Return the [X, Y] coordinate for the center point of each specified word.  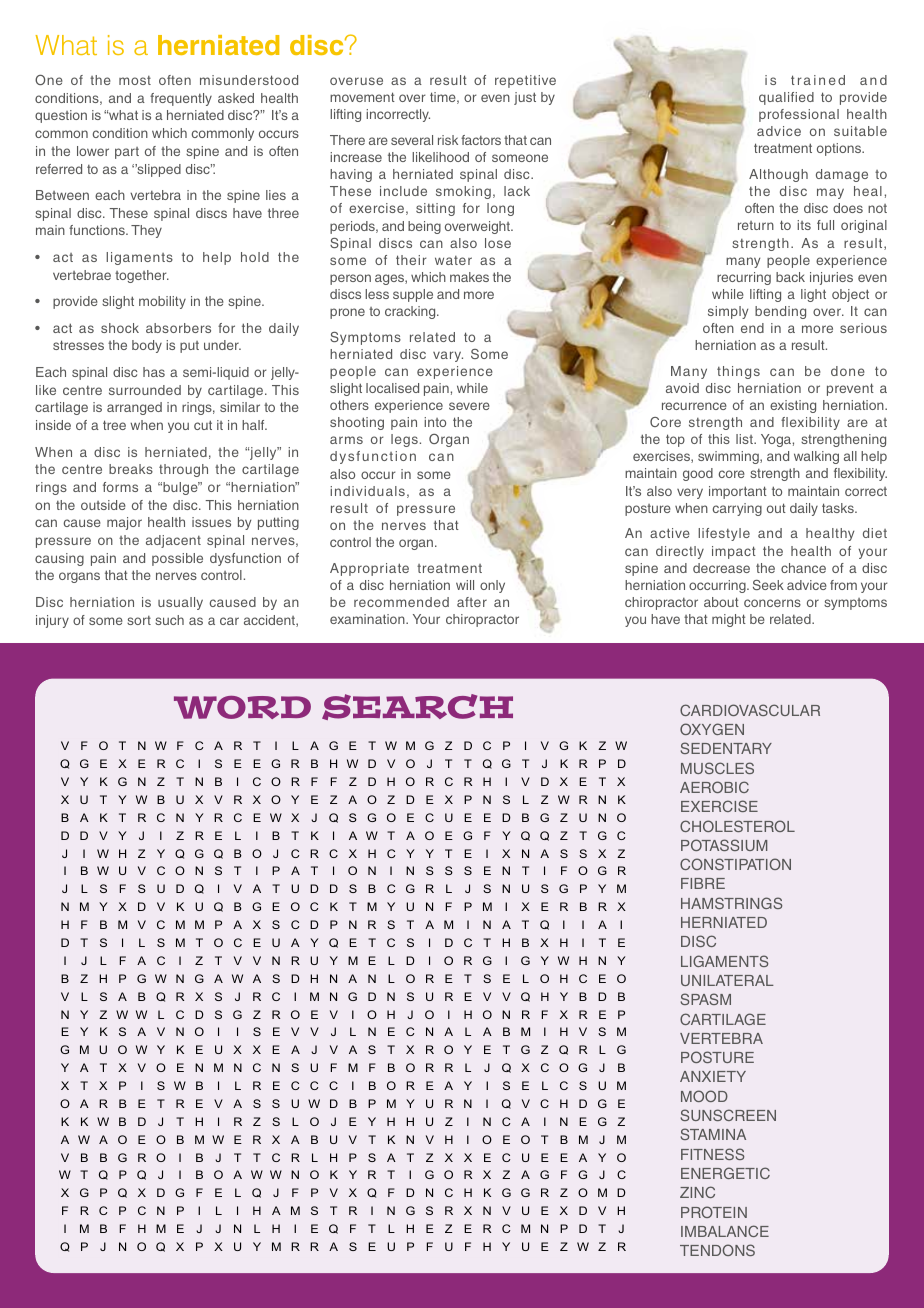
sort [139, 620]
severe [469, 406]
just [525, 98]
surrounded [145, 390]
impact [734, 552]
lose [498, 243]
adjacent [173, 541]
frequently [181, 99]
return [756, 225]
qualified [786, 98]
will [465, 585]
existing [793, 406]
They [146, 231]
